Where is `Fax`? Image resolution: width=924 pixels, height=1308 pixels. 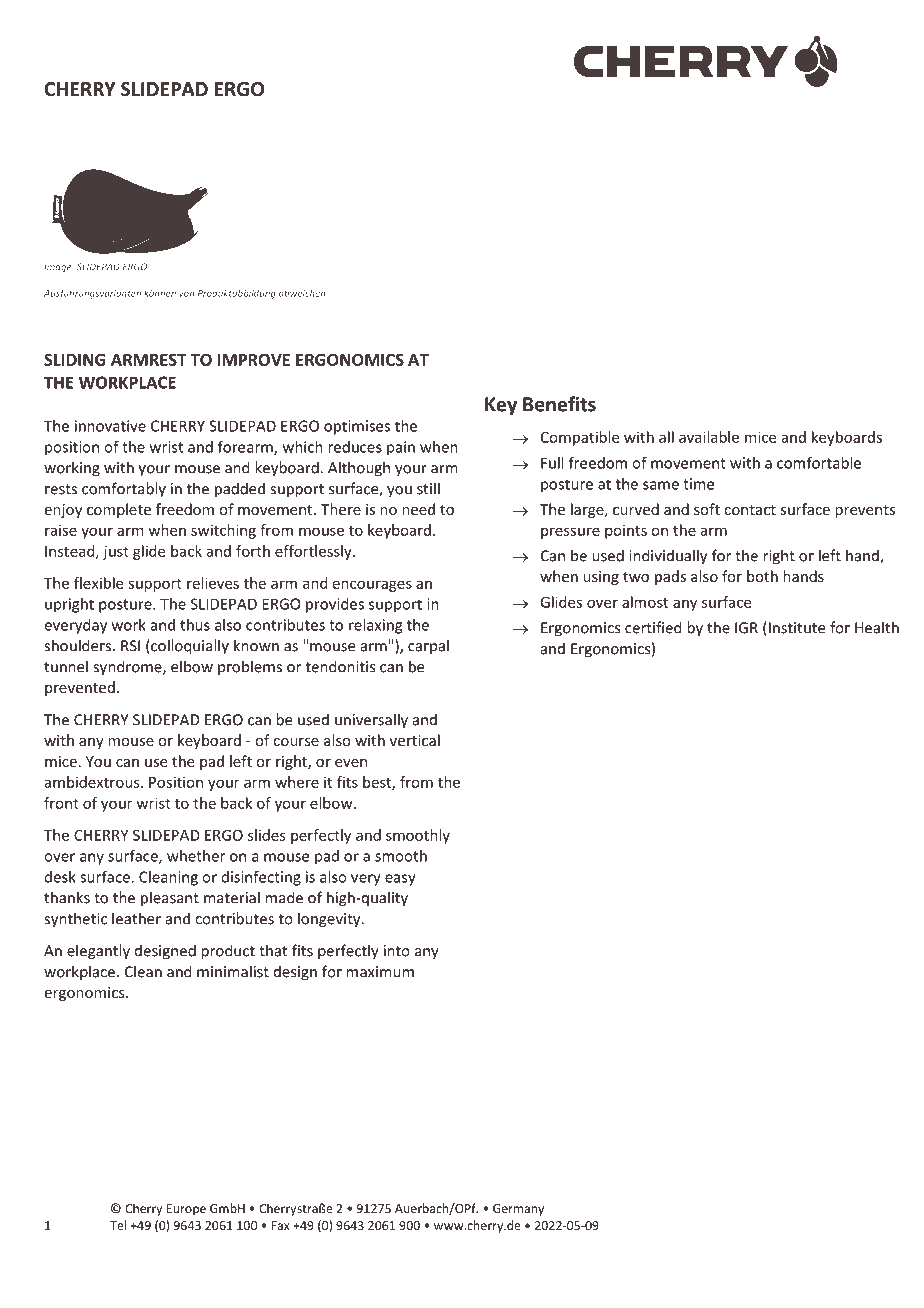
Fax is located at coordinates (281, 1225).
